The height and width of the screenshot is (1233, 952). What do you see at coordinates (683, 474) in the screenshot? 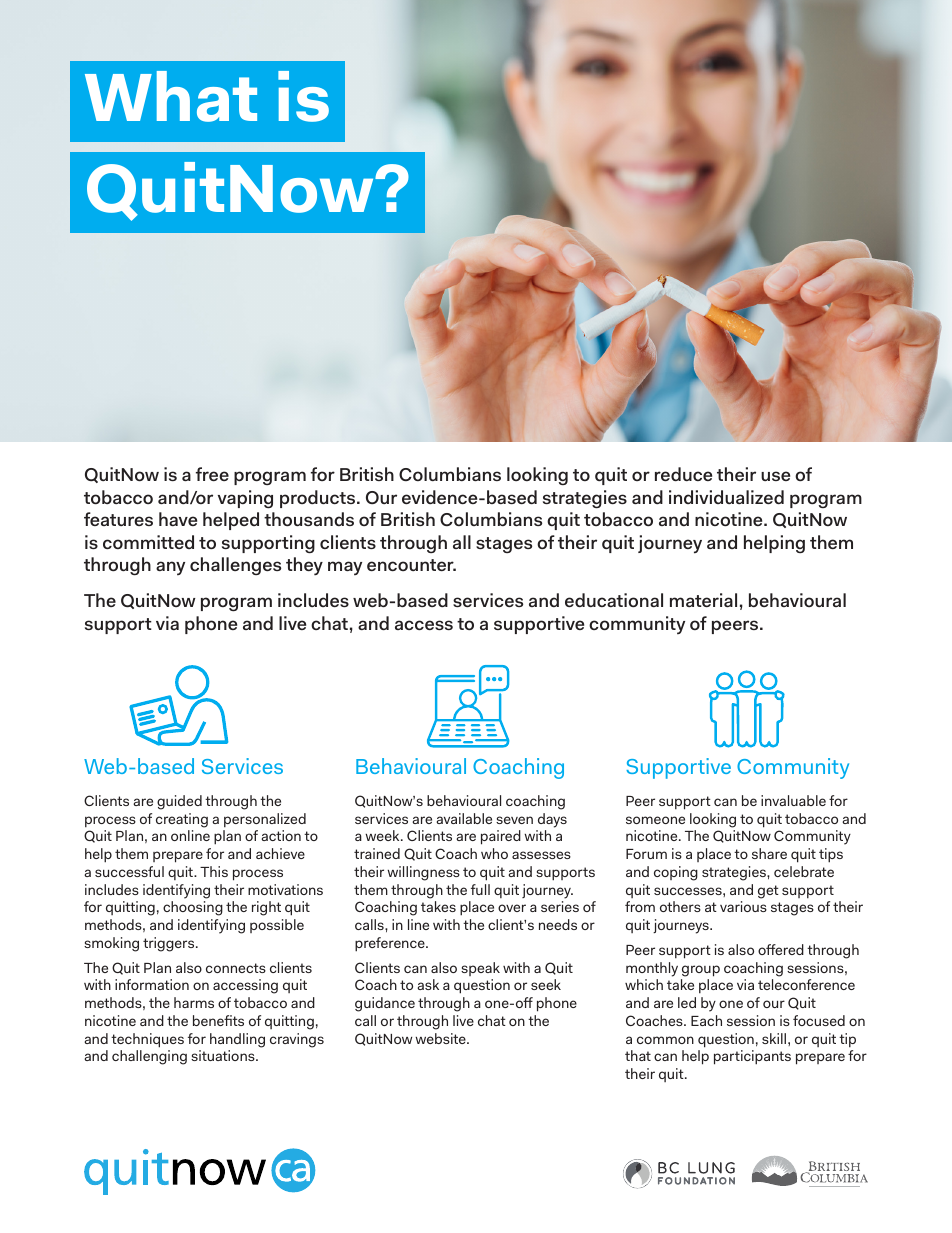
I see `reduce` at bounding box center [683, 474].
